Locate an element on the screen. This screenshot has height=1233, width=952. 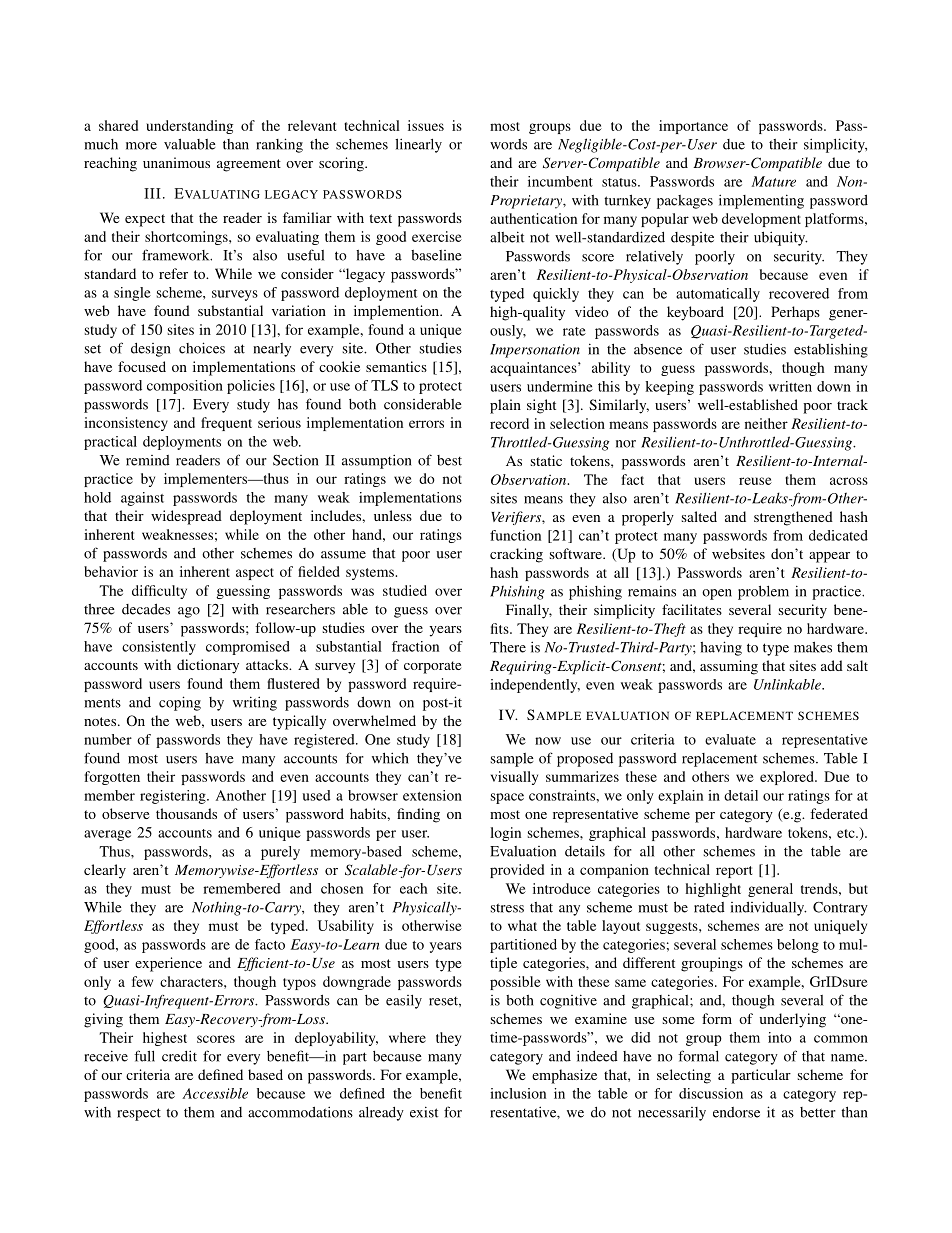
issues is located at coordinates (426, 125).
